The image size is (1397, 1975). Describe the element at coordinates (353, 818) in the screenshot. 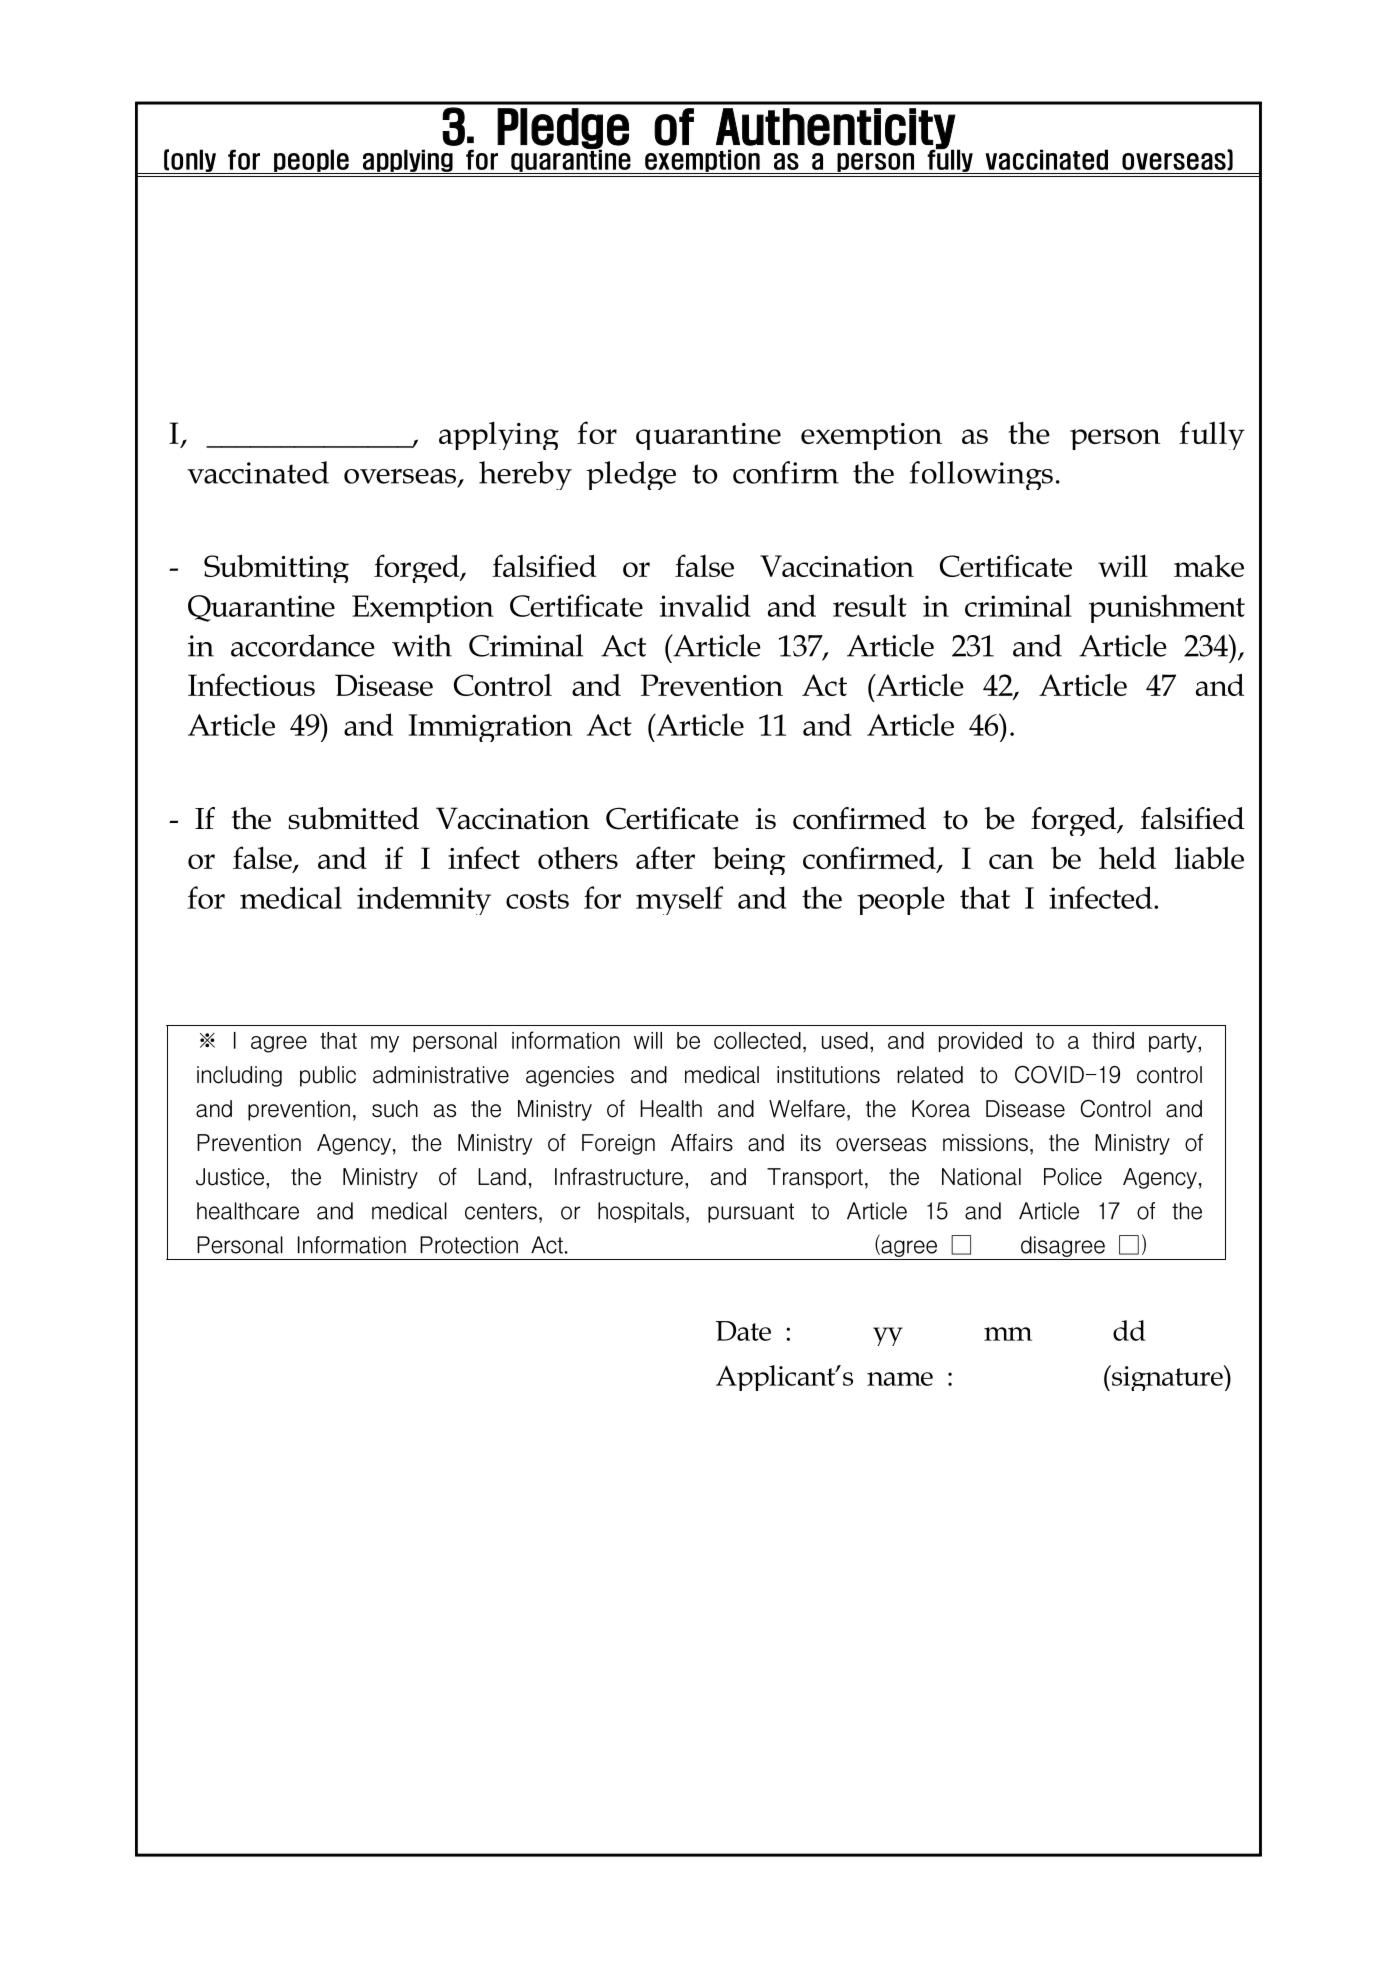

I see `submitted` at that location.
